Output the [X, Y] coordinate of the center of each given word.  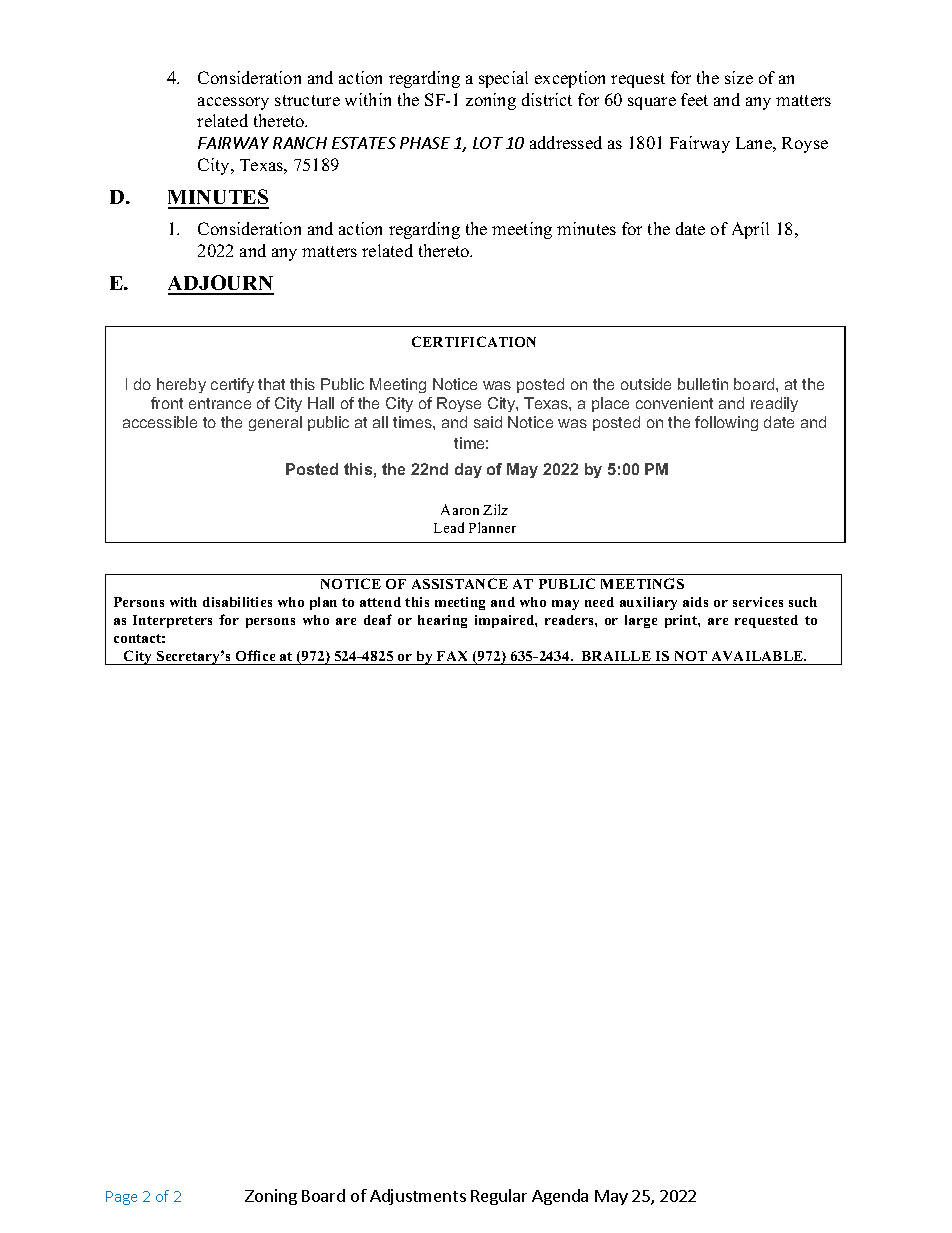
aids [695, 602]
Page [121, 1198]
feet [694, 99]
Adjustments [418, 1197]
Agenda [560, 1197]
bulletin [703, 384]
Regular [499, 1197]
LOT [488, 143]
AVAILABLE [759, 656]
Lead [449, 527]
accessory [233, 103]
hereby [181, 385]
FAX [452, 656]
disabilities [237, 602]
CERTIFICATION [474, 341]
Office [255, 655]
